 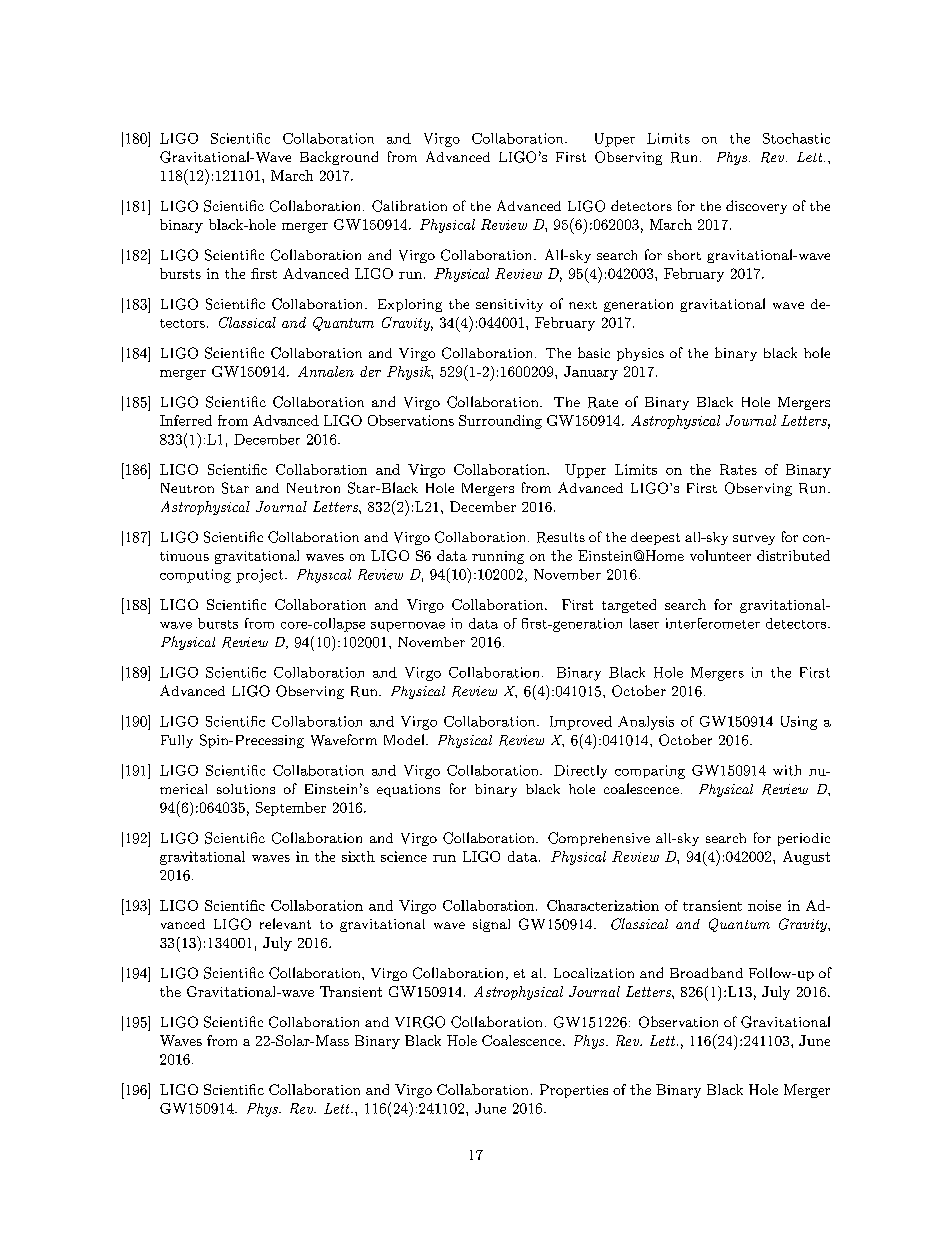 What do you see at coordinates (261, 576) in the page?
I see `project` at bounding box center [261, 576].
